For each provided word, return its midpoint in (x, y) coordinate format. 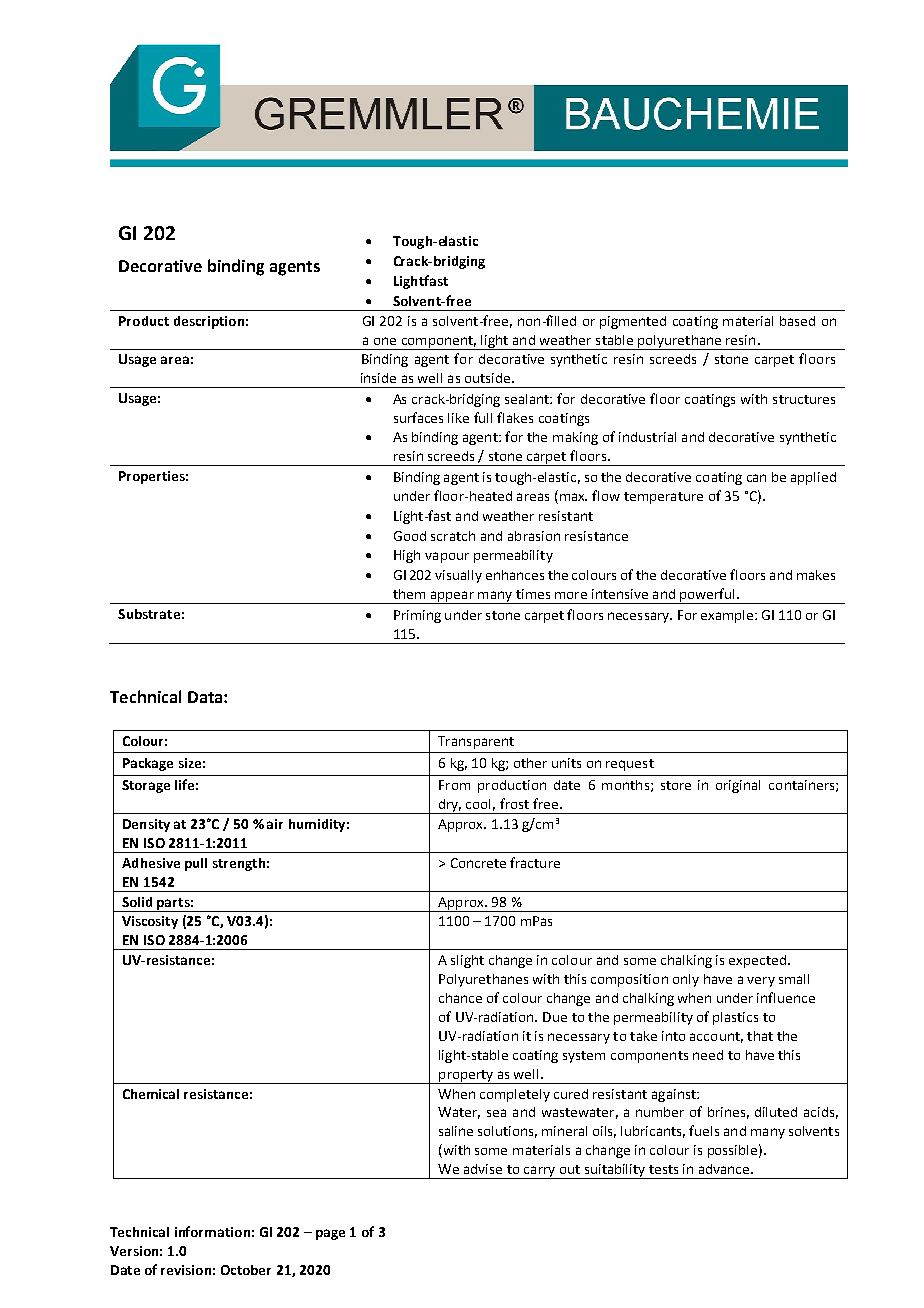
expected (757, 961)
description (209, 322)
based (797, 321)
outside (489, 378)
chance (460, 998)
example (728, 616)
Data (206, 697)
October (246, 1270)
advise (483, 1169)
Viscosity (150, 922)
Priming (417, 616)
